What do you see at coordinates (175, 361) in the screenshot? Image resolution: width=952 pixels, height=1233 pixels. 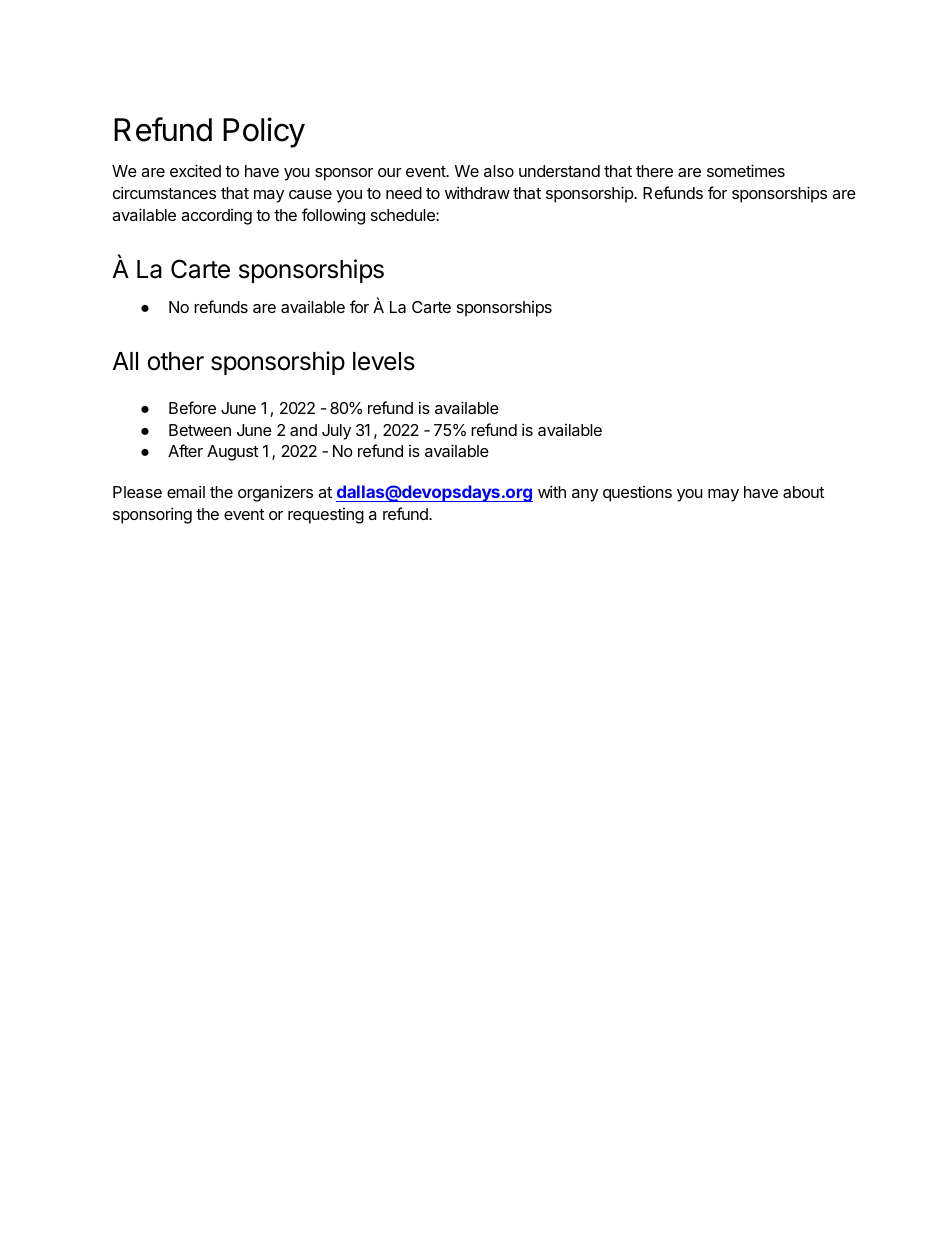 I see `other` at bounding box center [175, 361].
